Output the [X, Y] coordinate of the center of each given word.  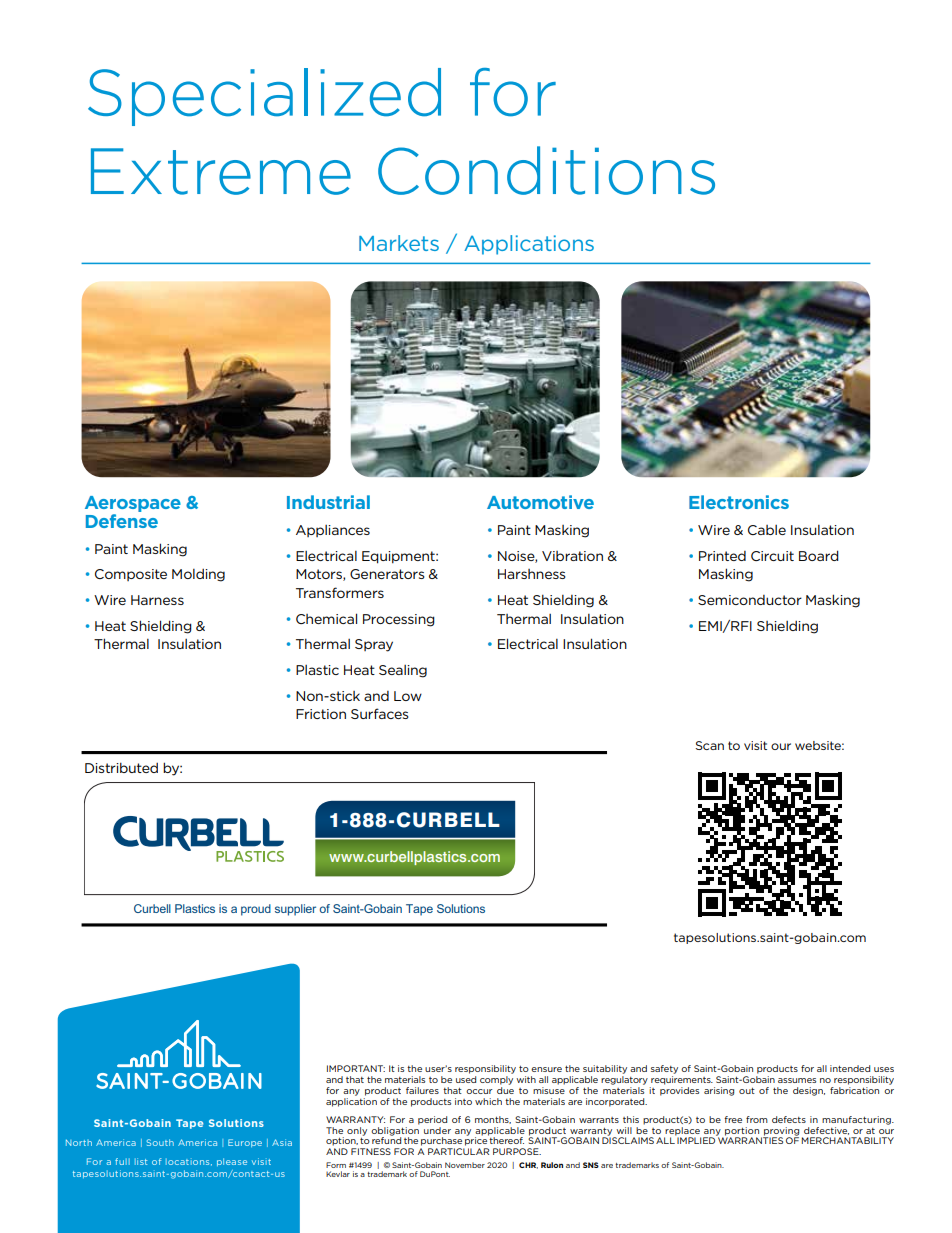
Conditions [546, 170]
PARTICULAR [458, 1151]
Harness [157, 600]
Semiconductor [750, 600]
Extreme [221, 171]
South [160, 1142]
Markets [399, 243]
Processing [399, 620]
